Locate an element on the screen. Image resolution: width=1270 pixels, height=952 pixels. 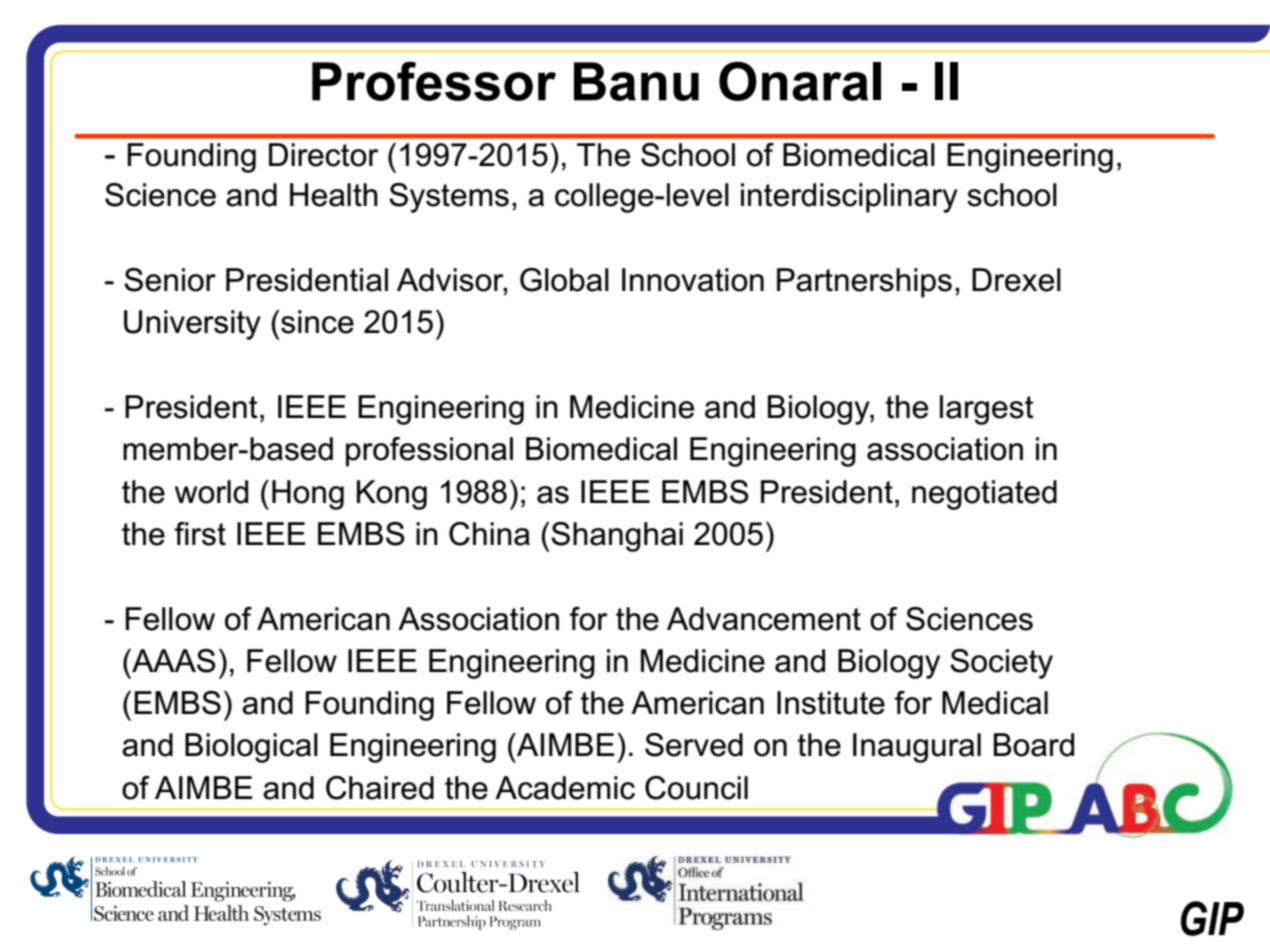
Chaired is located at coordinates (380, 788).
